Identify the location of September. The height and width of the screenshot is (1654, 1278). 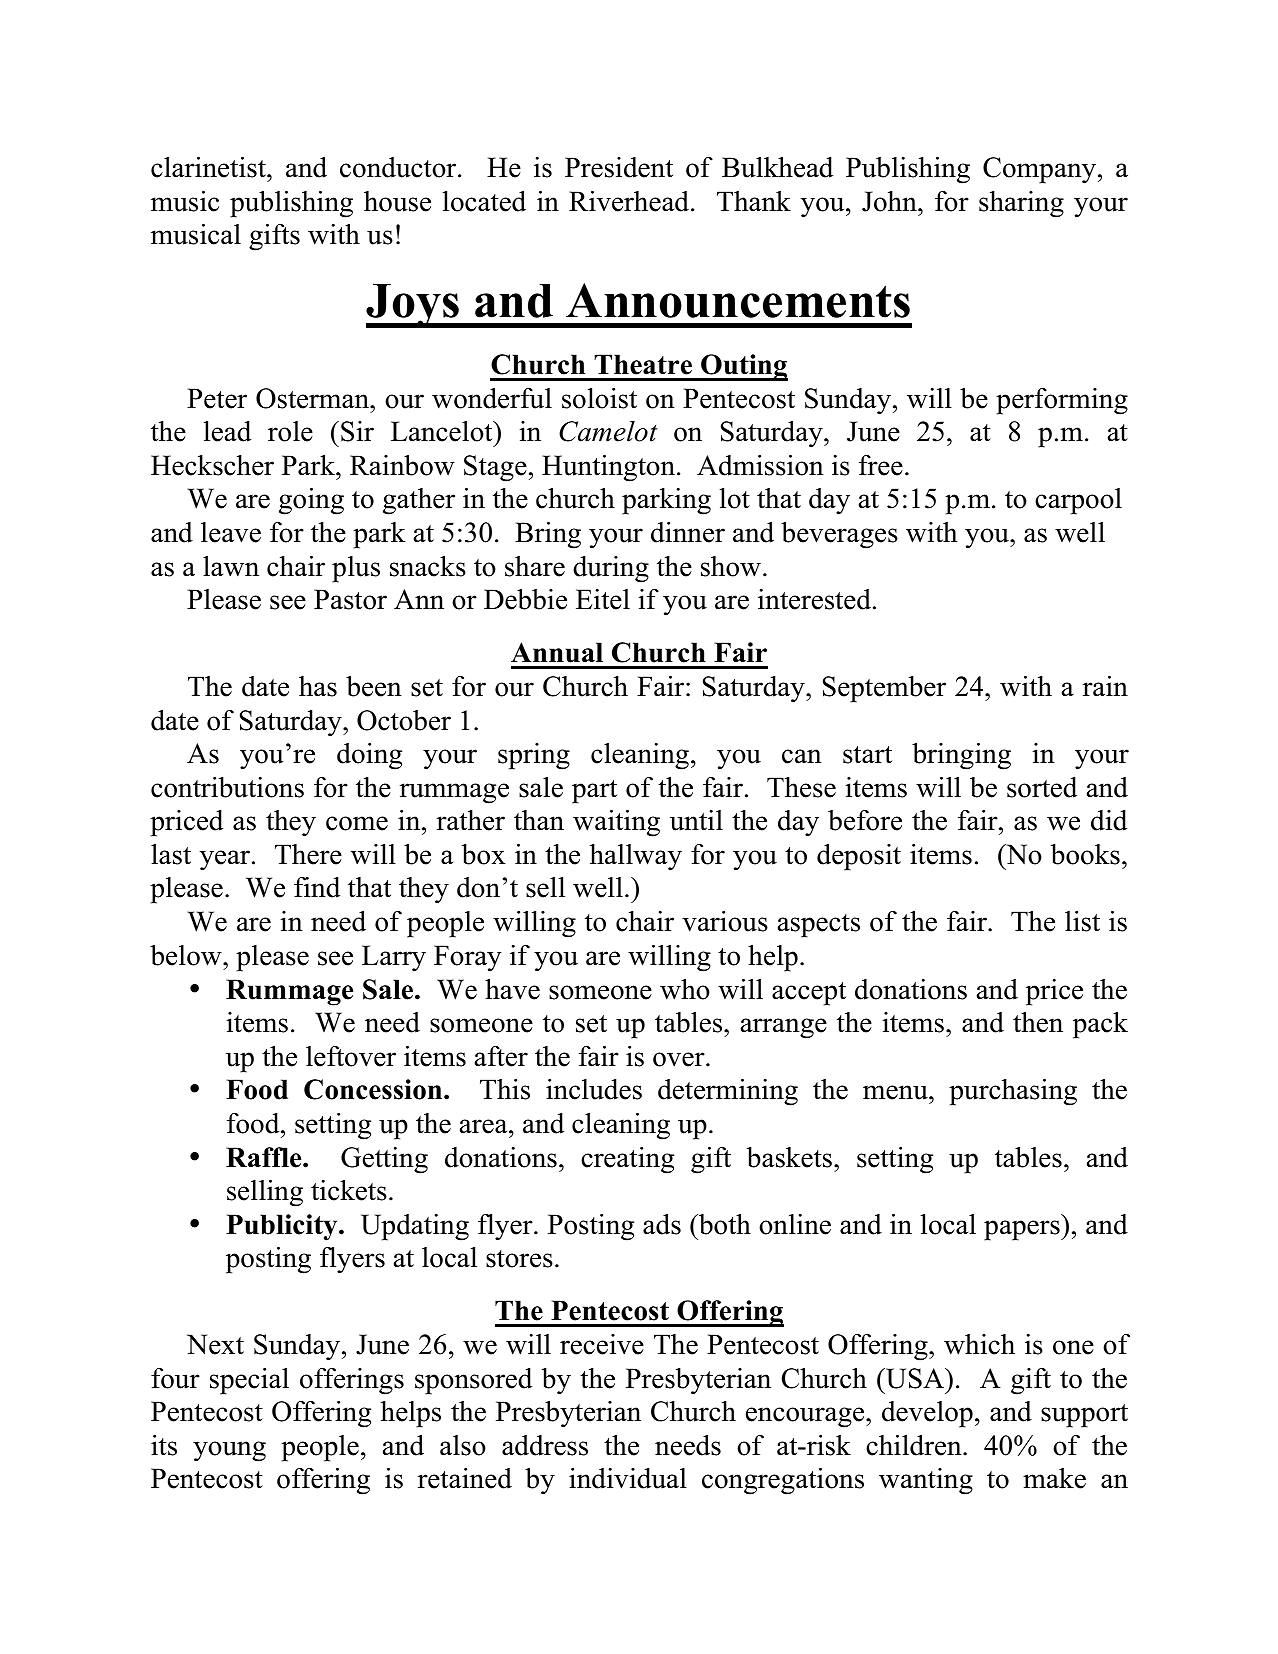
(884, 689).
